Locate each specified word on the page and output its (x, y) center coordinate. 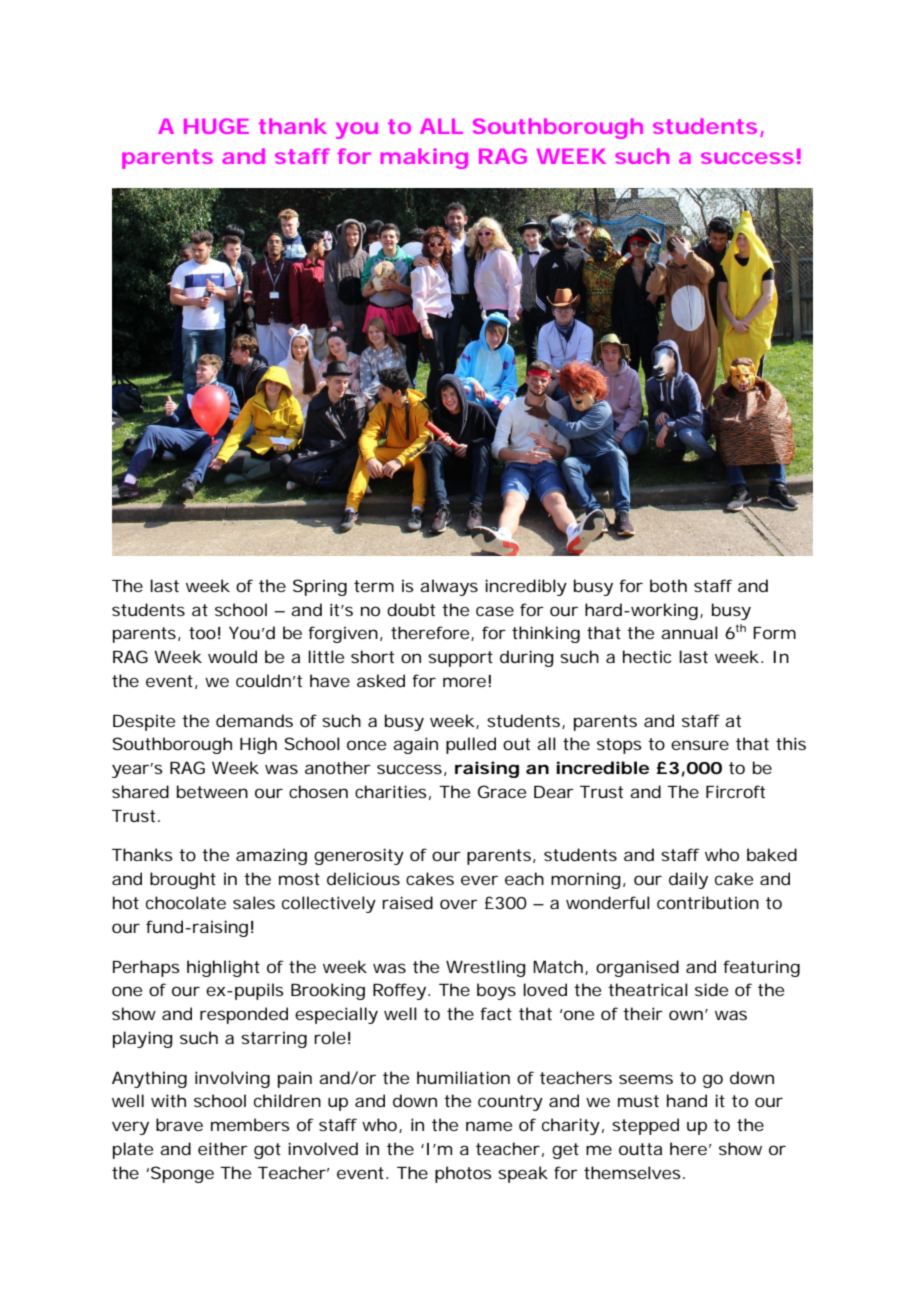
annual (689, 632)
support (460, 659)
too (202, 633)
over (459, 904)
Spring (320, 587)
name (489, 1126)
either (223, 1148)
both (668, 585)
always (449, 587)
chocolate (186, 902)
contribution (708, 902)
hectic (647, 656)
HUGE (216, 126)
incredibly (526, 587)
